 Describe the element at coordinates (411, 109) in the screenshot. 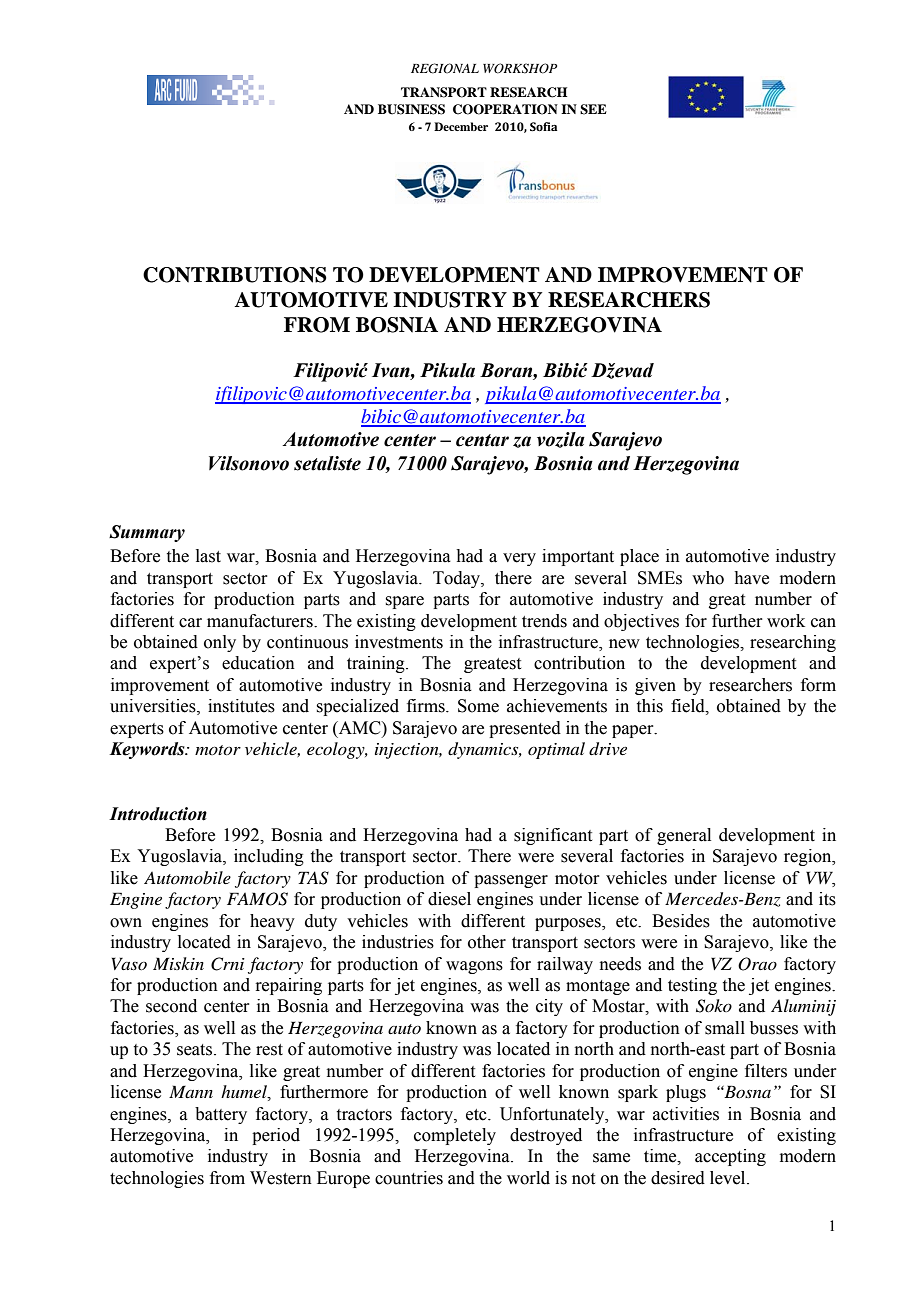

I see `BUSINESS` at that location.
